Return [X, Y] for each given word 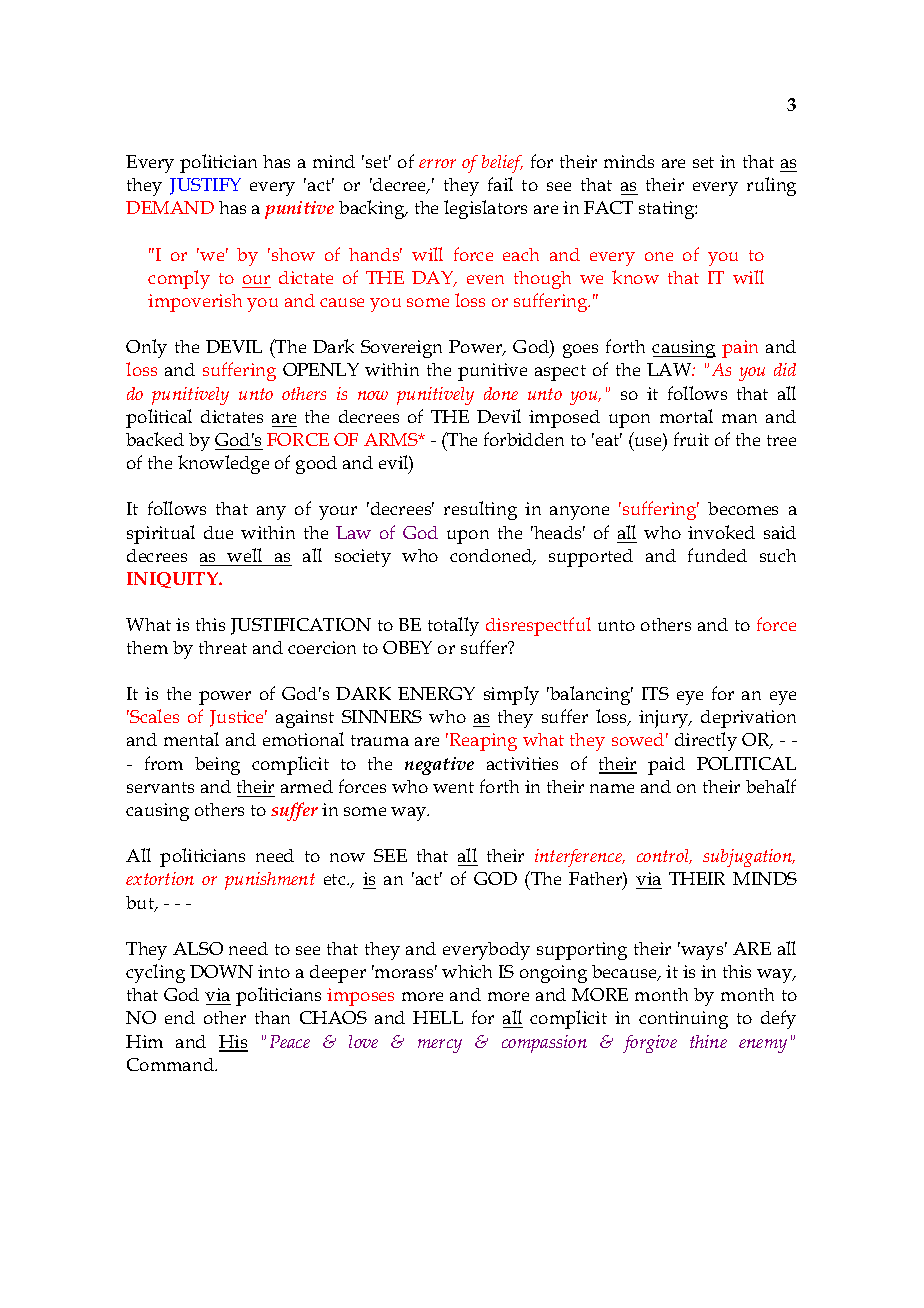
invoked [721, 532]
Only [146, 348]
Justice [238, 718]
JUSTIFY [205, 186]
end [180, 1017]
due [218, 532]
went [453, 787]
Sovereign [401, 349]
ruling [771, 186]
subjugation [748, 858]
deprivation [748, 719]
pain [740, 349]
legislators [485, 209]
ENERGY [436, 693]
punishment [270, 881]
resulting [480, 510]
